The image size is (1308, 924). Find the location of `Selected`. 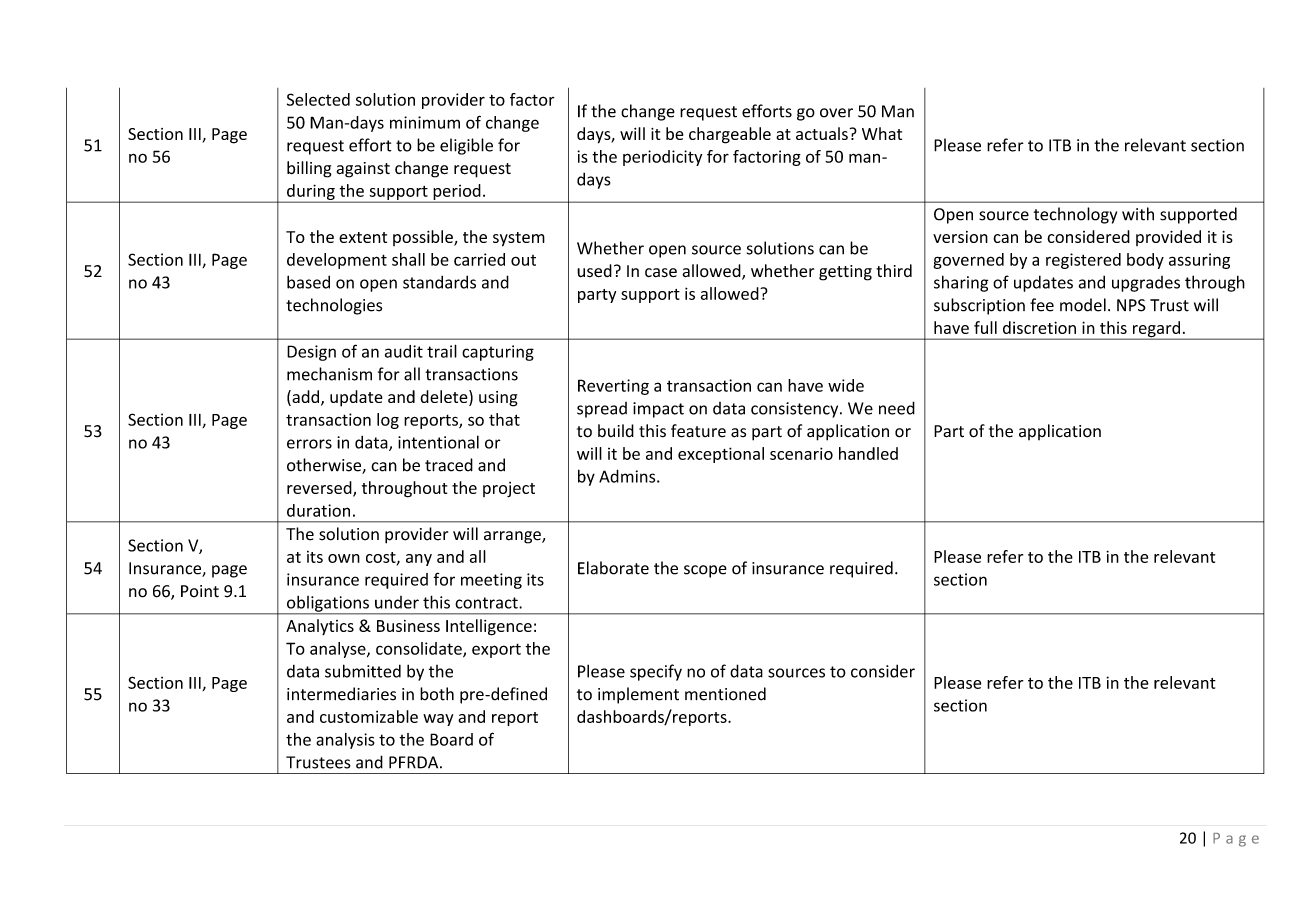

Selected is located at coordinates (318, 99).
